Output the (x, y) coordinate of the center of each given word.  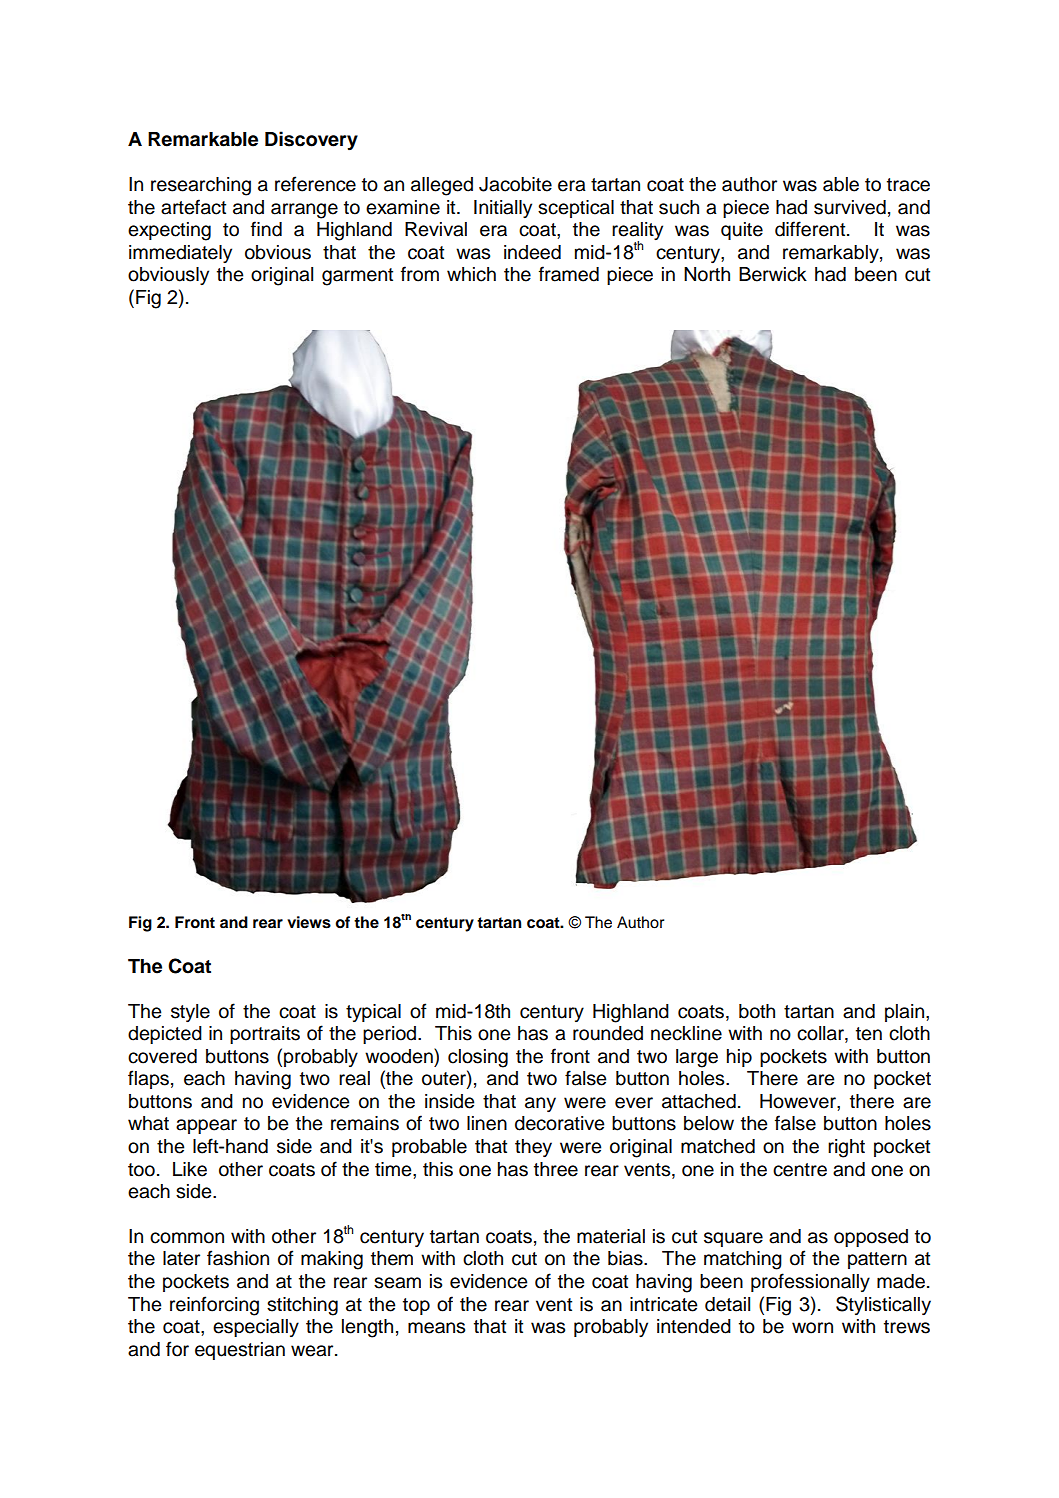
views (309, 922)
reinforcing (214, 1306)
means (436, 1328)
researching (201, 186)
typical (373, 1013)
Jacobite (515, 184)
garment (357, 277)
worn (812, 1328)
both (757, 1011)
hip (739, 1058)
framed (569, 274)
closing (478, 1058)
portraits (265, 1035)
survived (850, 207)
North (707, 274)
